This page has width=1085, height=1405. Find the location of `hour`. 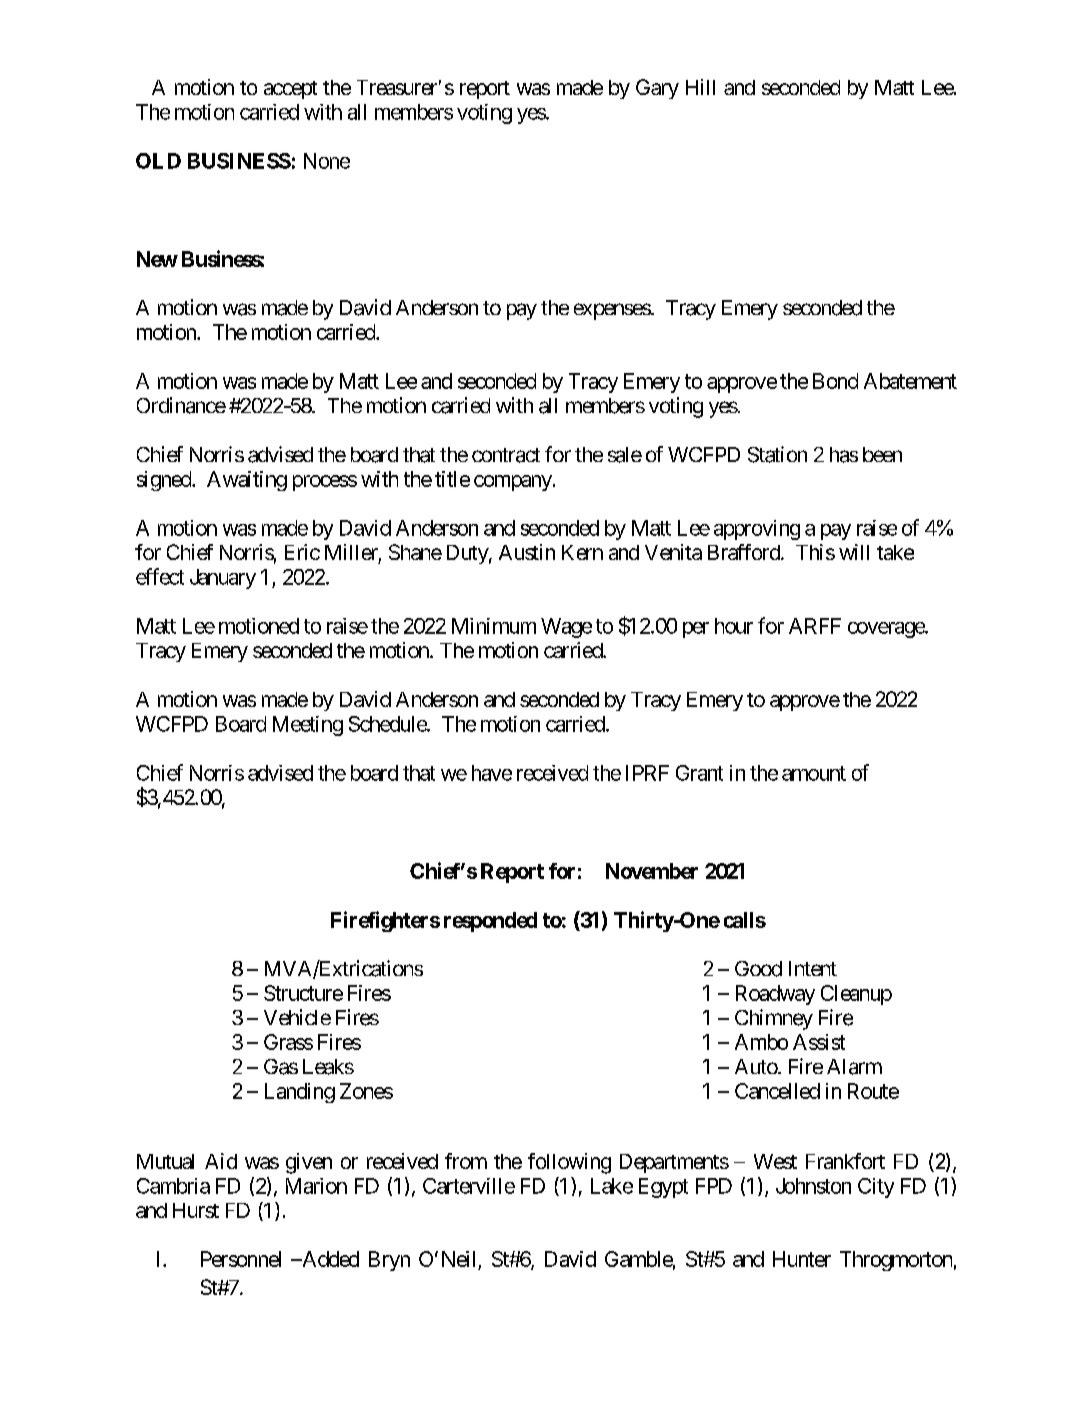

hour is located at coordinates (734, 626).
